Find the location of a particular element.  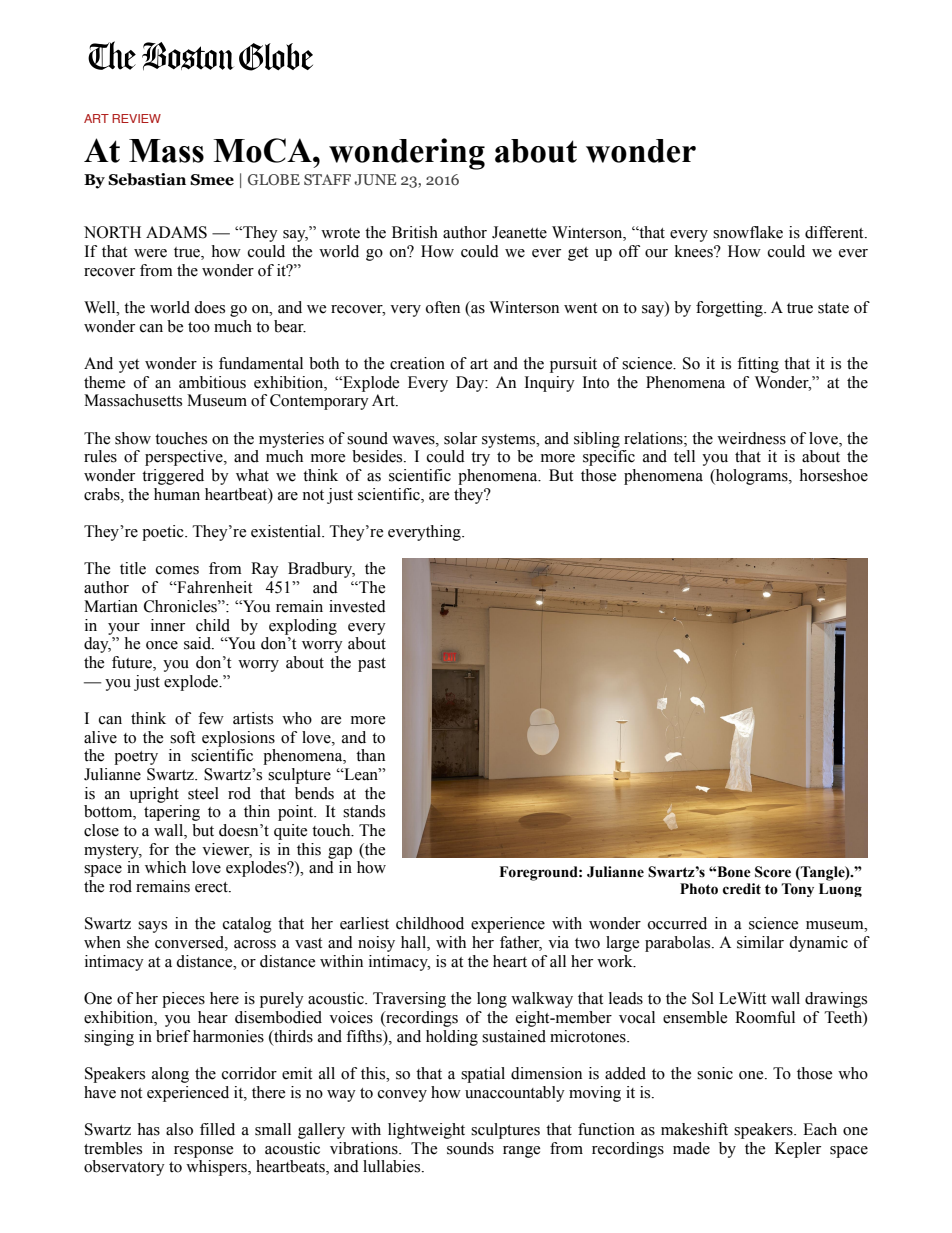

different is located at coordinates (835, 232).
